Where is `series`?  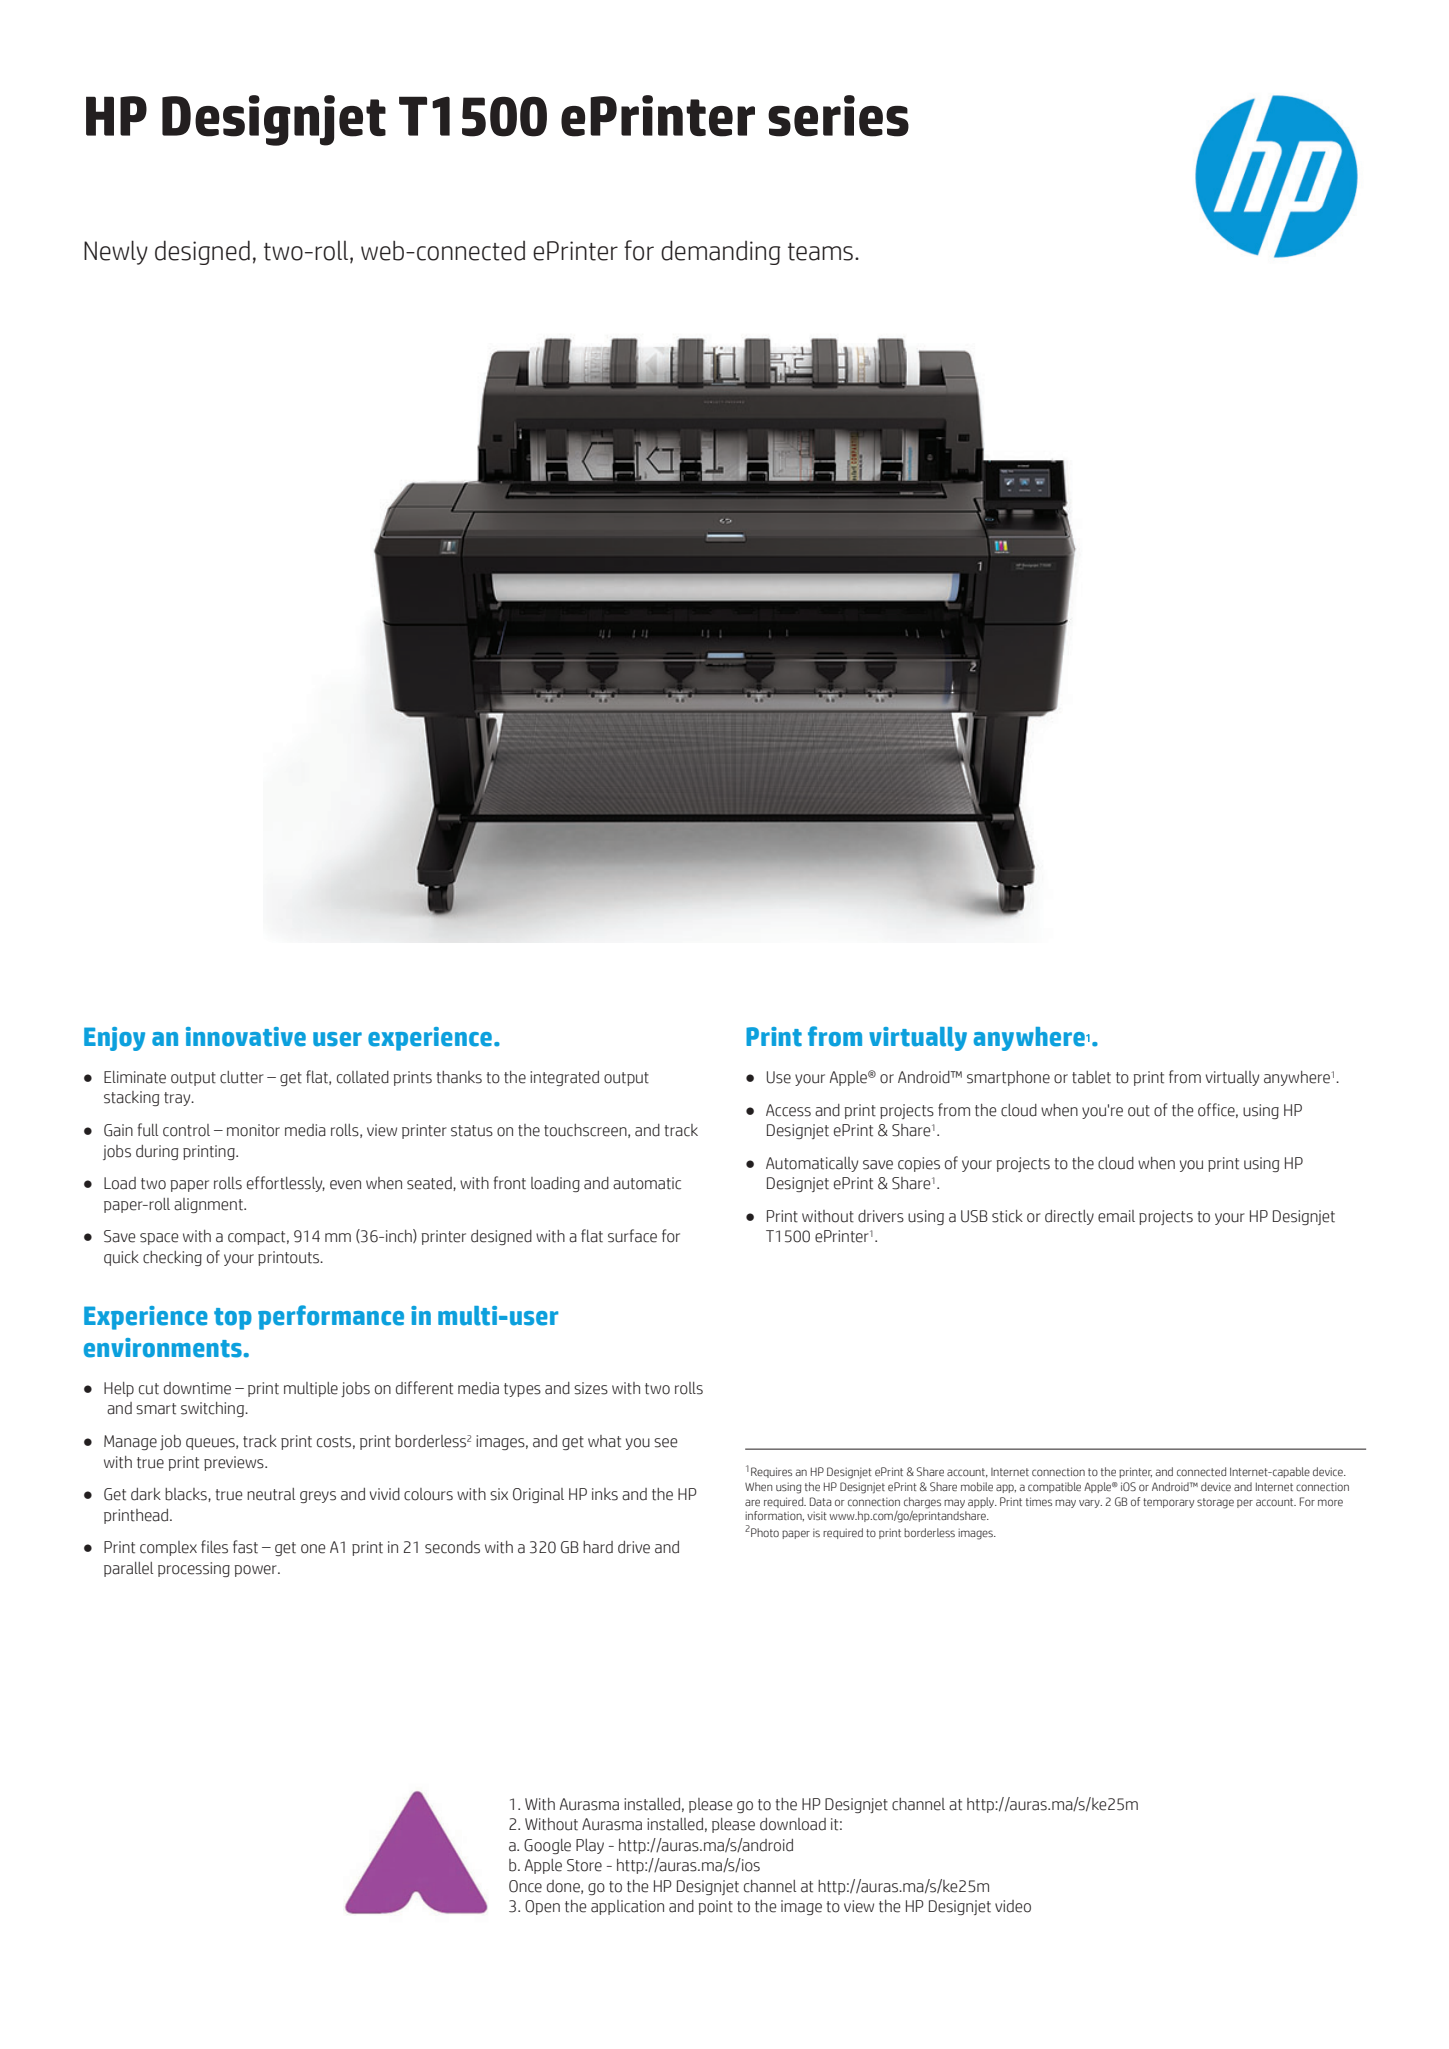
series is located at coordinates (838, 116).
